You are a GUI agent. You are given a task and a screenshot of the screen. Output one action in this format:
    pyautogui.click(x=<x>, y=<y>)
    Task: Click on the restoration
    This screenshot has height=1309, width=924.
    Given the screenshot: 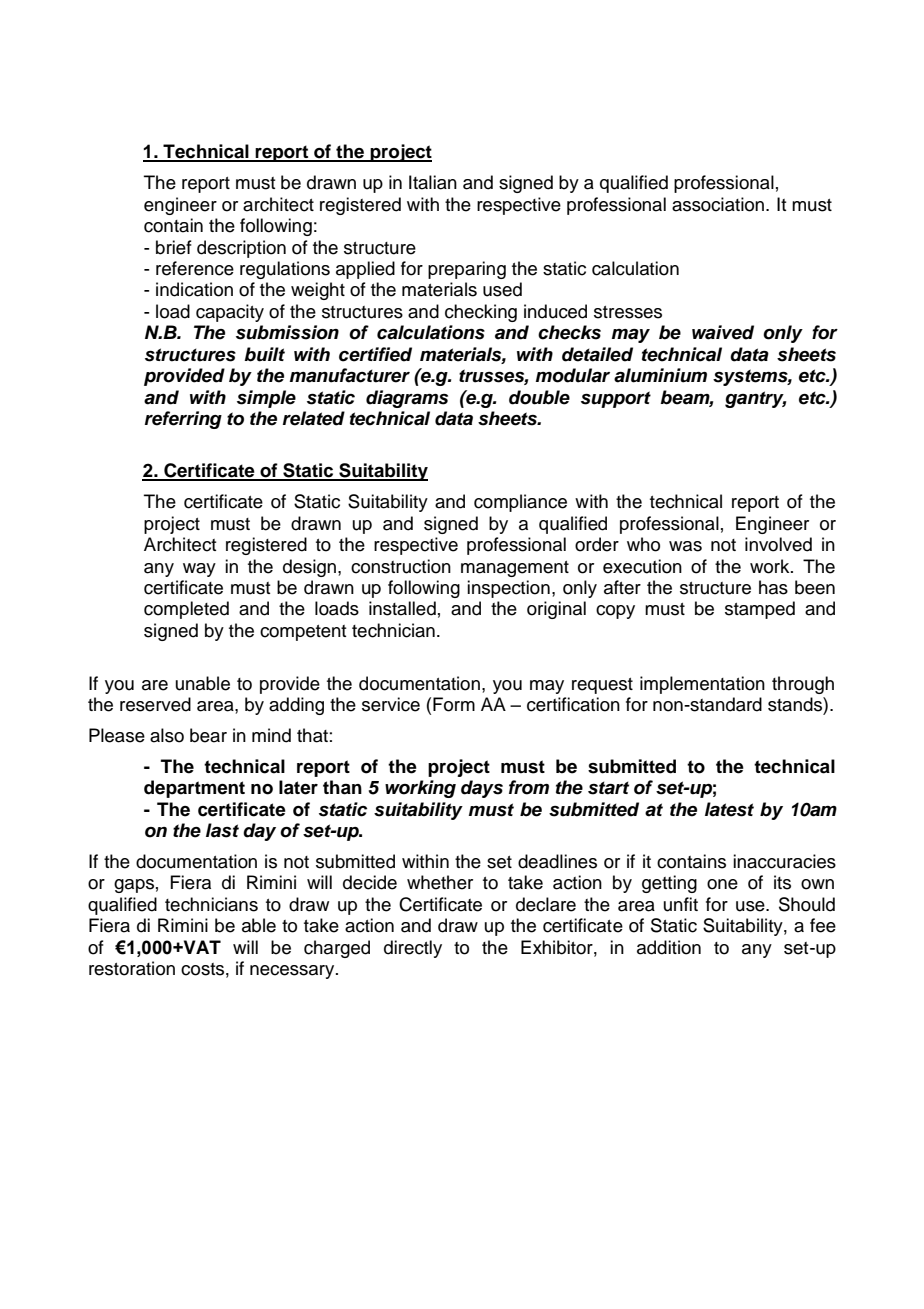 What is the action you would take?
    pyautogui.click(x=132, y=968)
